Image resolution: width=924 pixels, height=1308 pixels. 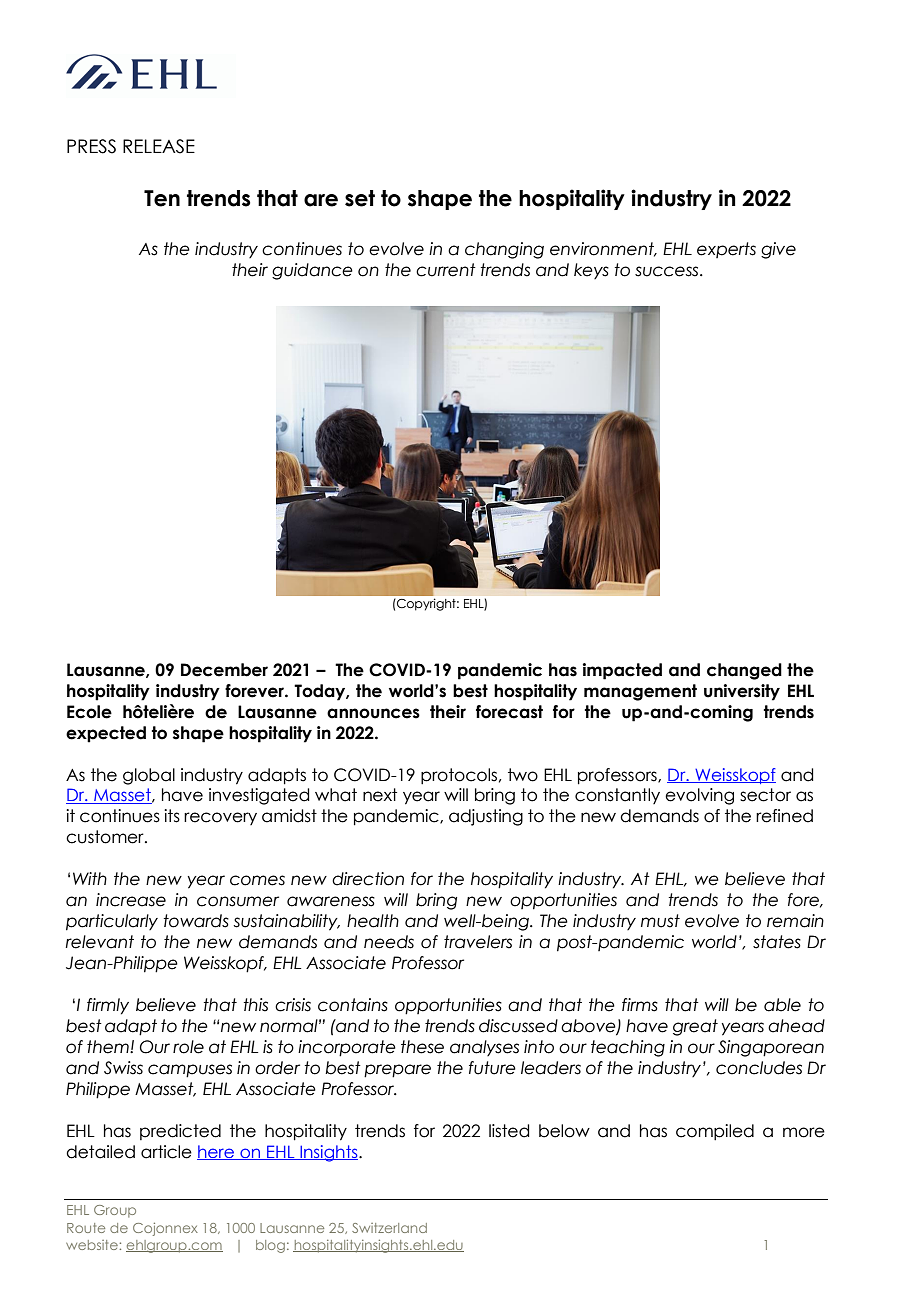 What do you see at coordinates (726, 250) in the screenshot?
I see `experts` at bounding box center [726, 250].
